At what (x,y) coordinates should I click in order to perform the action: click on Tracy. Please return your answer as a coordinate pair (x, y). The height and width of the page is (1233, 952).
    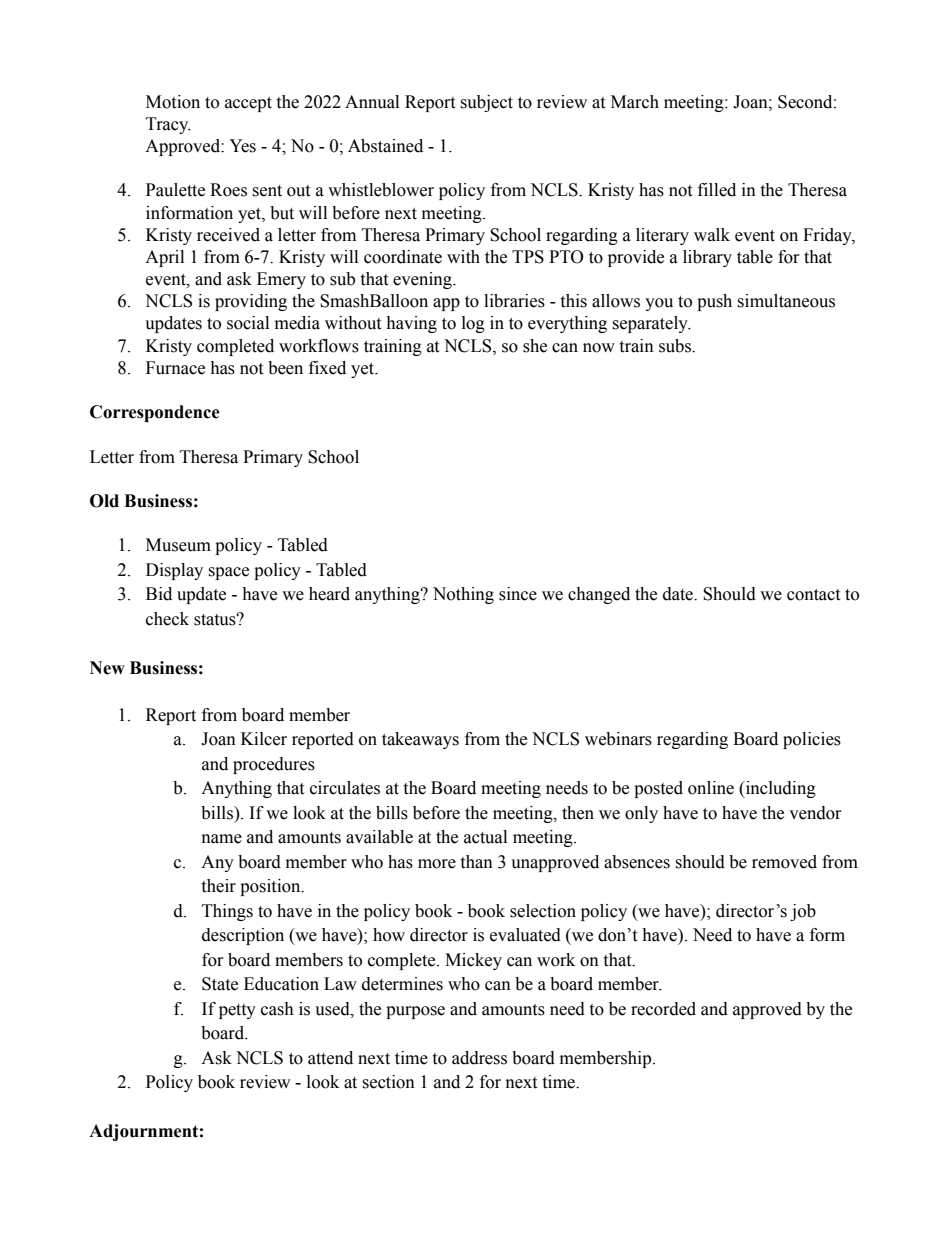
    Looking at the image, I should click on (168, 125).
